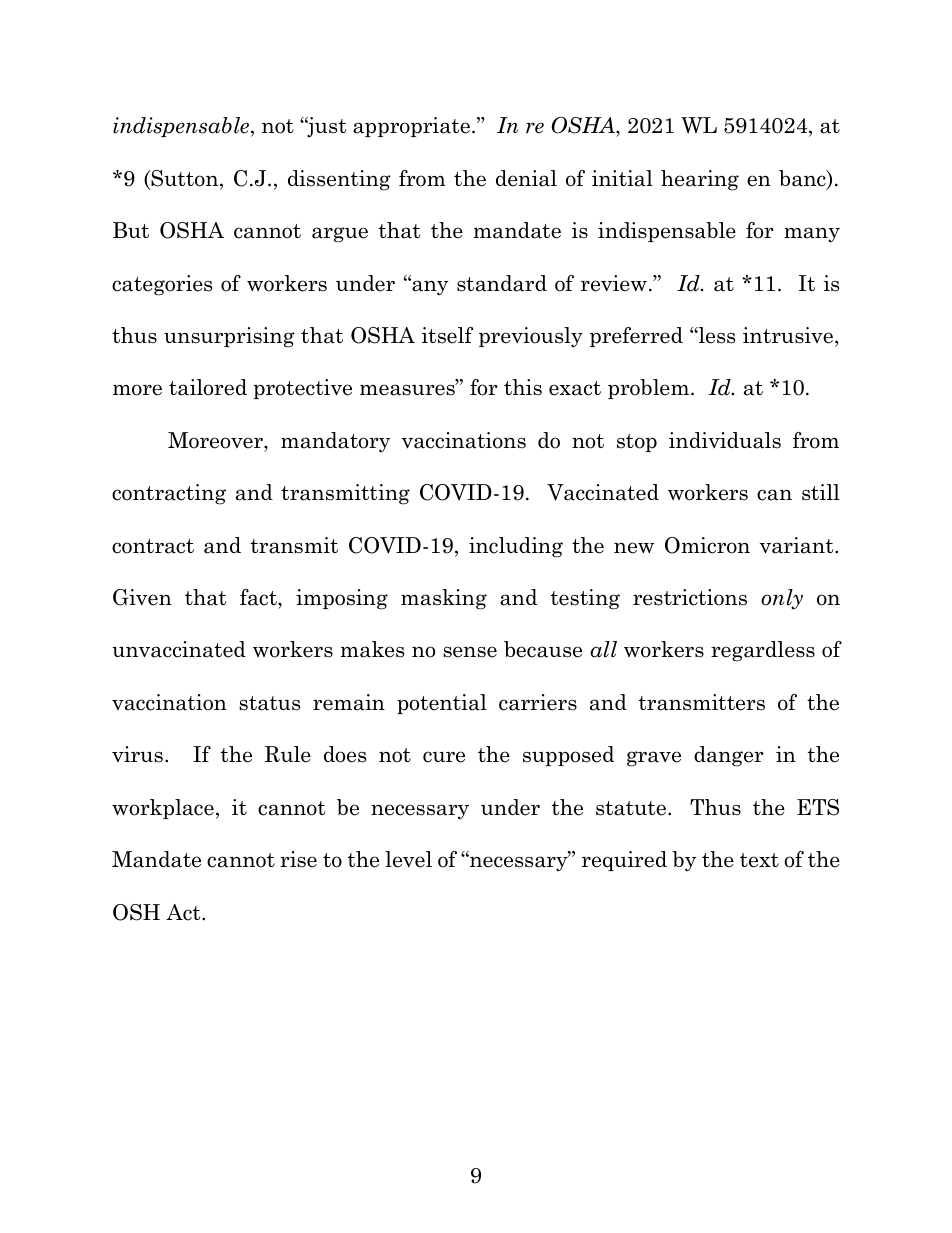  I want to click on Sutton, so click(185, 179).
